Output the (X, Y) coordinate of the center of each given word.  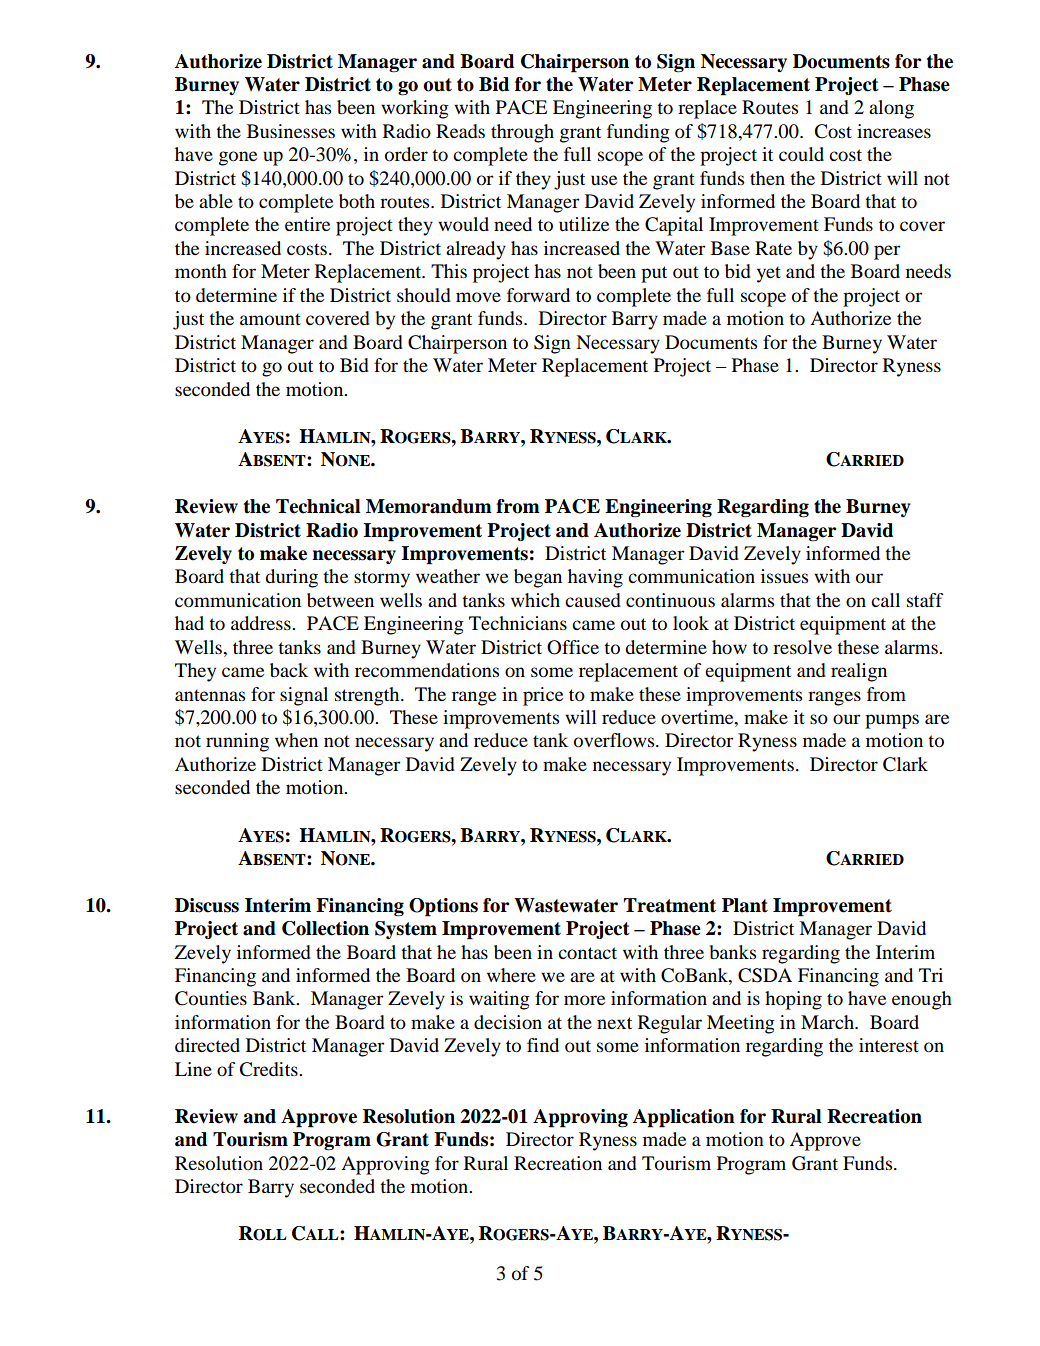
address (262, 623)
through (522, 133)
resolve (802, 647)
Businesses (291, 131)
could (801, 154)
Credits (270, 1069)
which (535, 600)
